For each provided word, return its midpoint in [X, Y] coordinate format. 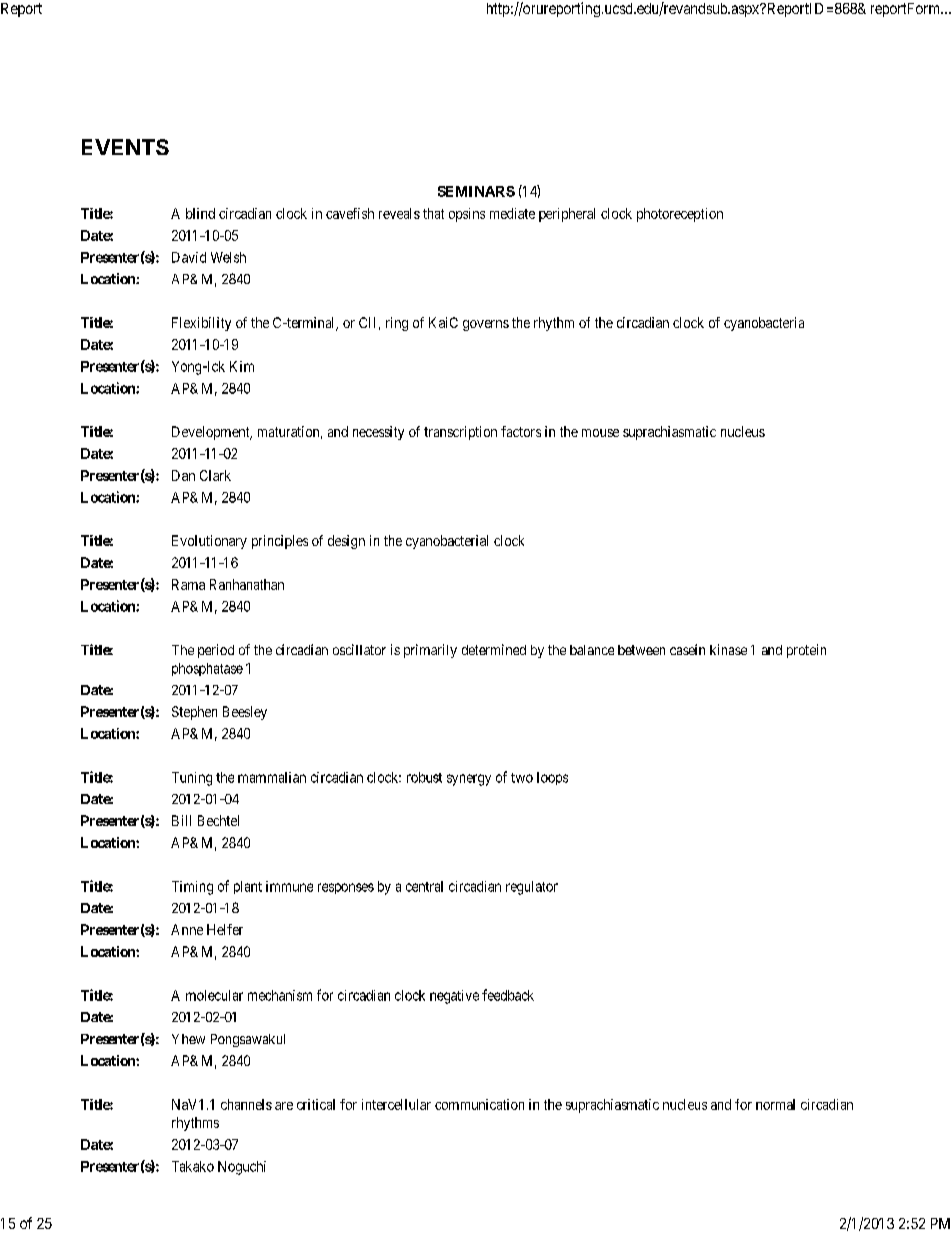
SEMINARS [476, 191]
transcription [460, 433]
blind [200, 213]
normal [775, 1104]
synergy [469, 780]
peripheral [567, 215]
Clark [215, 475]
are [284, 1106]
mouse [600, 433]
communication [479, 1104]
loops [552, 778]
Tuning [192, 779]
